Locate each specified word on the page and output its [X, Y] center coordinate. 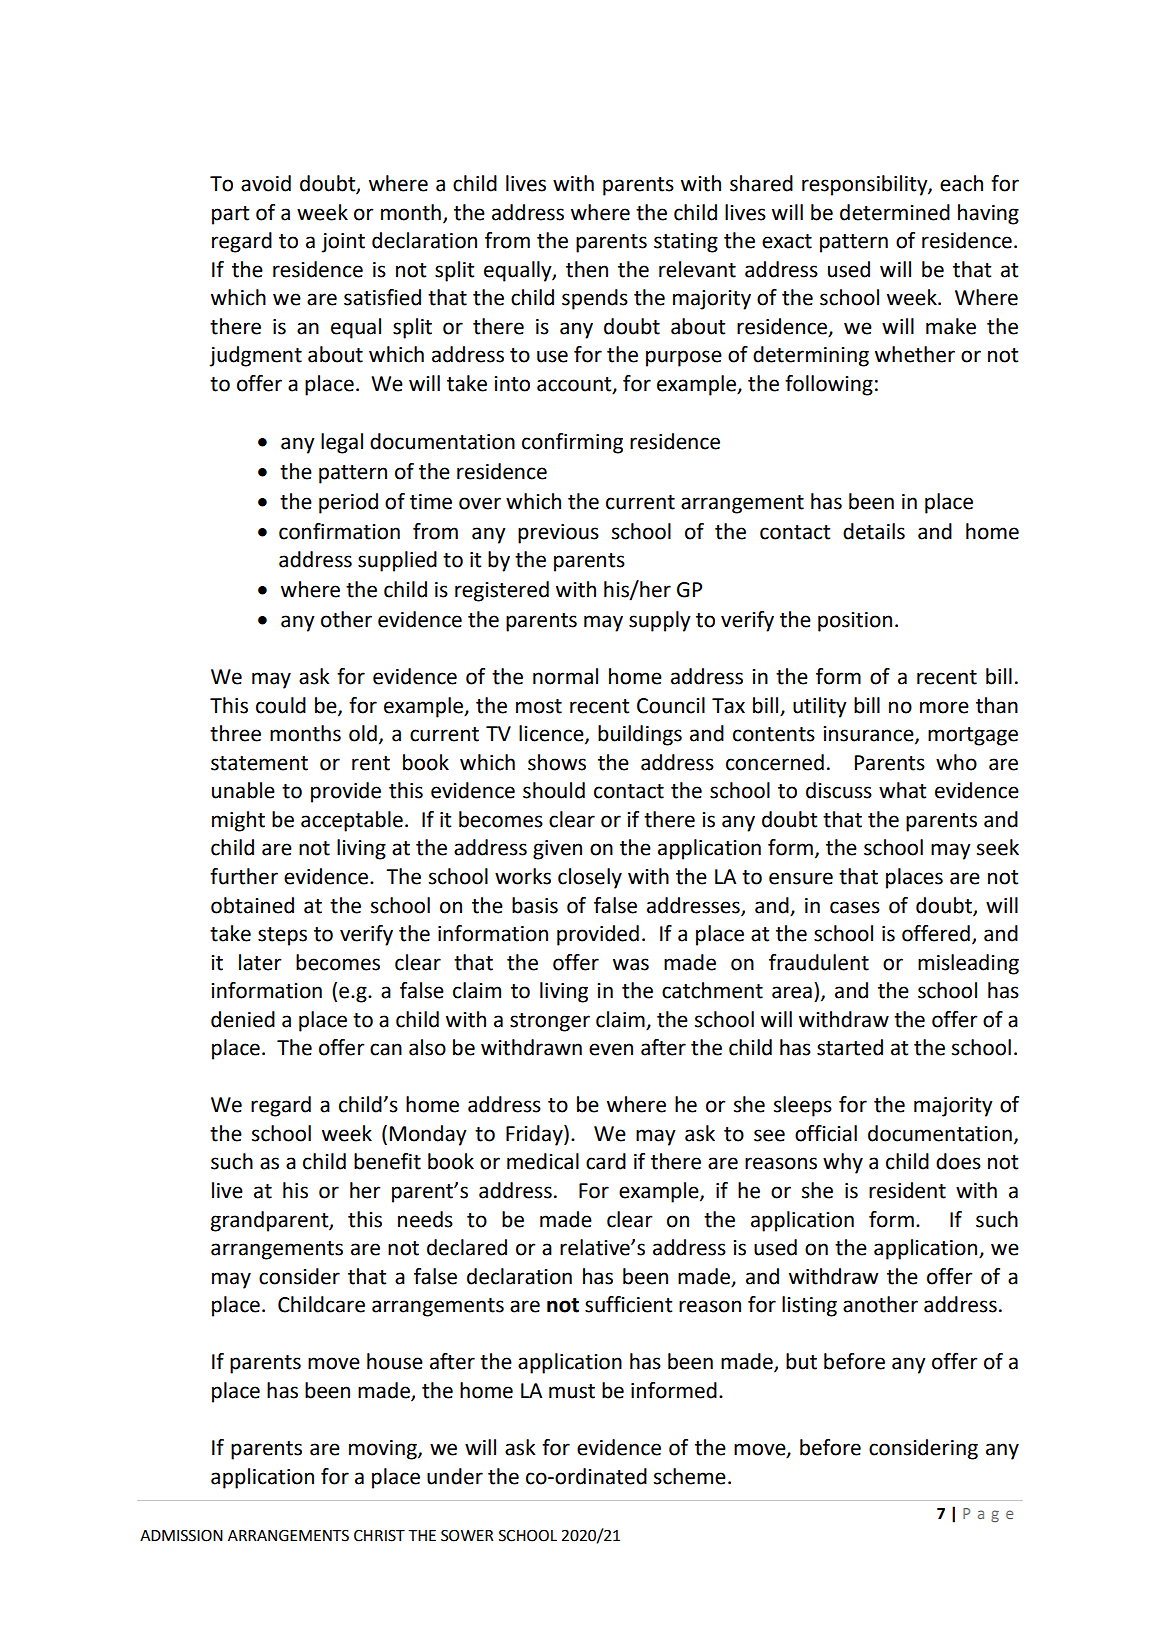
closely [590, 878]
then [587, 269]
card [606, 1161]
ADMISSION [181, 1535]
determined [895, 212]
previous [558, 534]
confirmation [339, 531]
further [244, 876]
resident [907, 1190]
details [874, 531]
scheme [690, 1476]
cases [855, 907]
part [230, 215]
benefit [387, 1161]
